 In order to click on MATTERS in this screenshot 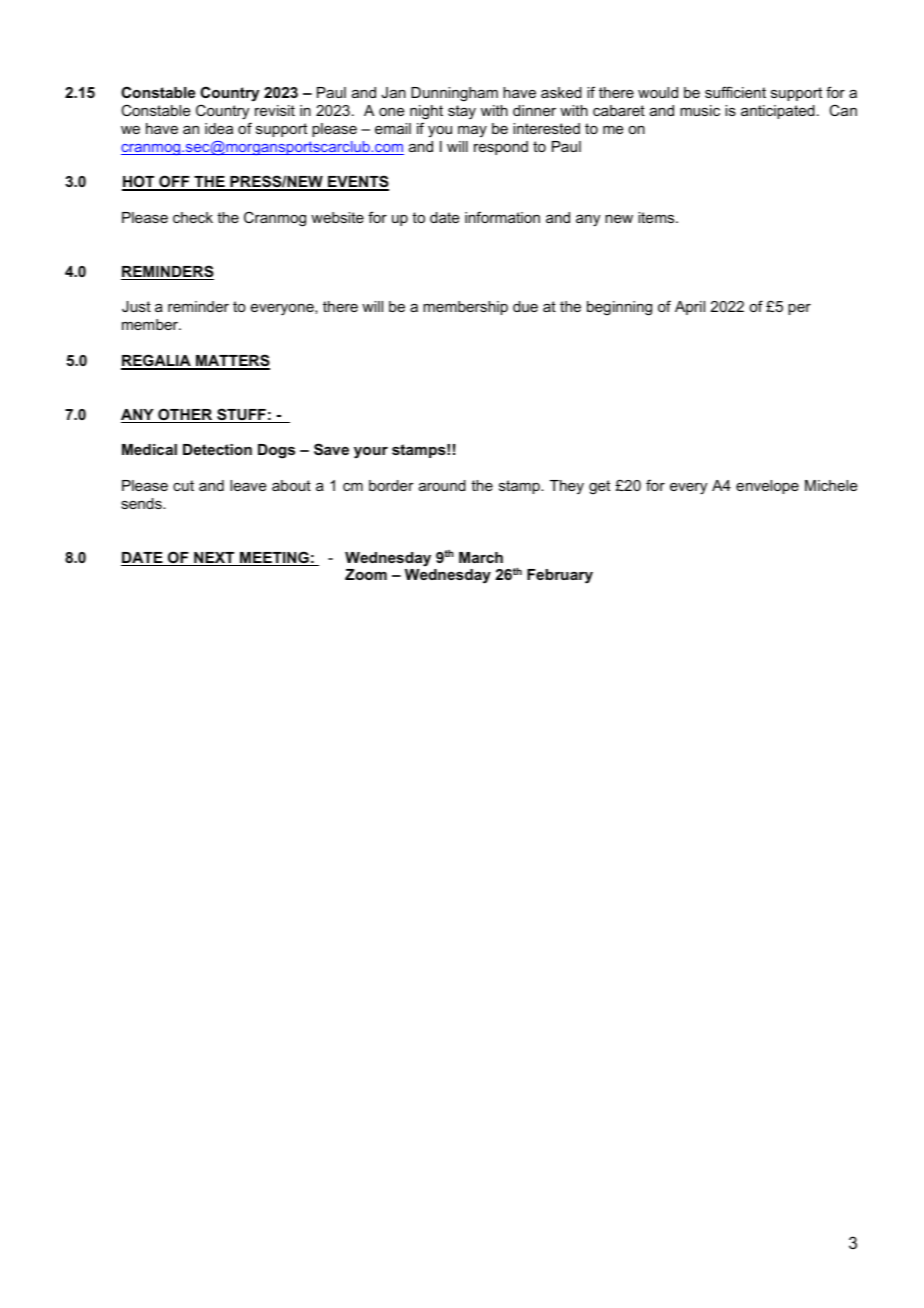, I will do `click(232, 361)`.
